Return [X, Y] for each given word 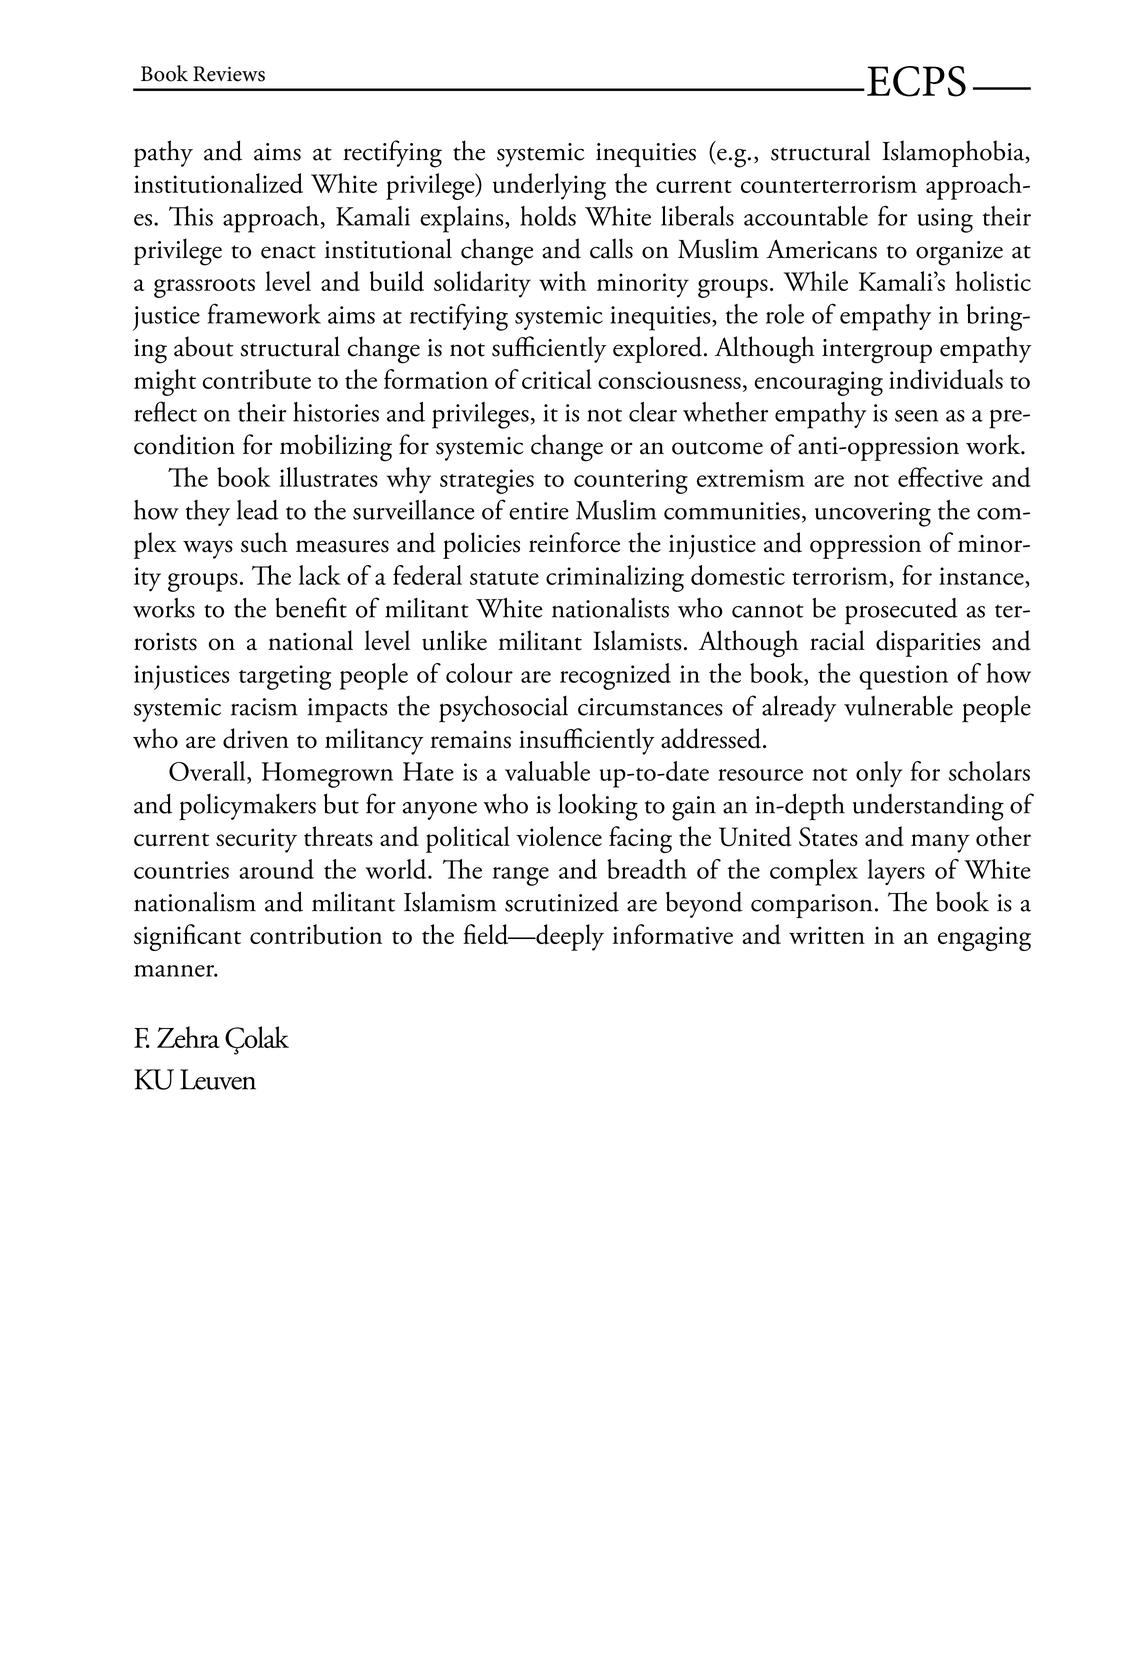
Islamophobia [954, 153]
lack [320, 575]
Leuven [218, 1079]
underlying [549, 186]
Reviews [229, 74]
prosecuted [901, 611]
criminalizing [615, 578]
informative [673, 934]
